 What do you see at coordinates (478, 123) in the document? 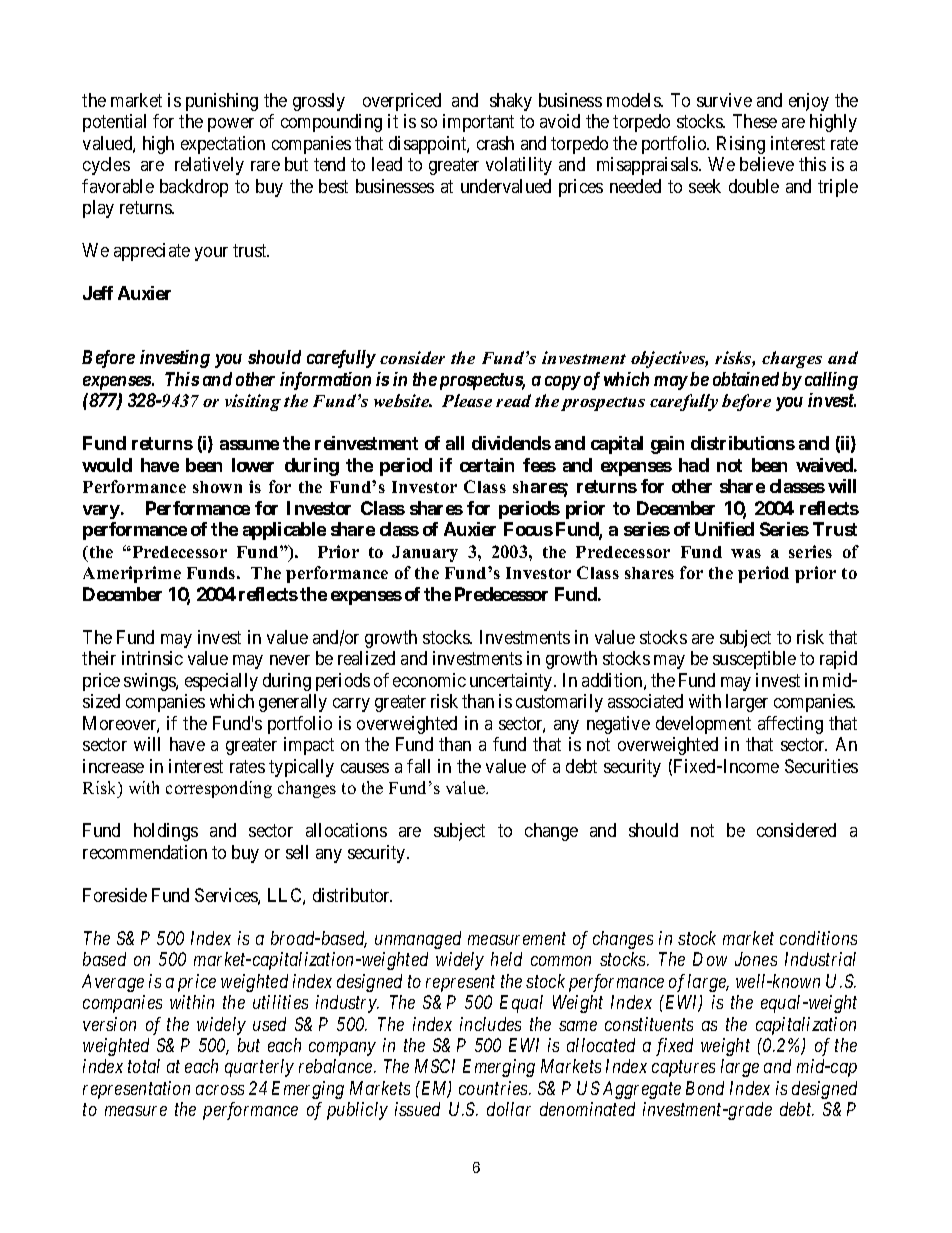
I see `important` at bounding box center [478, 123].
